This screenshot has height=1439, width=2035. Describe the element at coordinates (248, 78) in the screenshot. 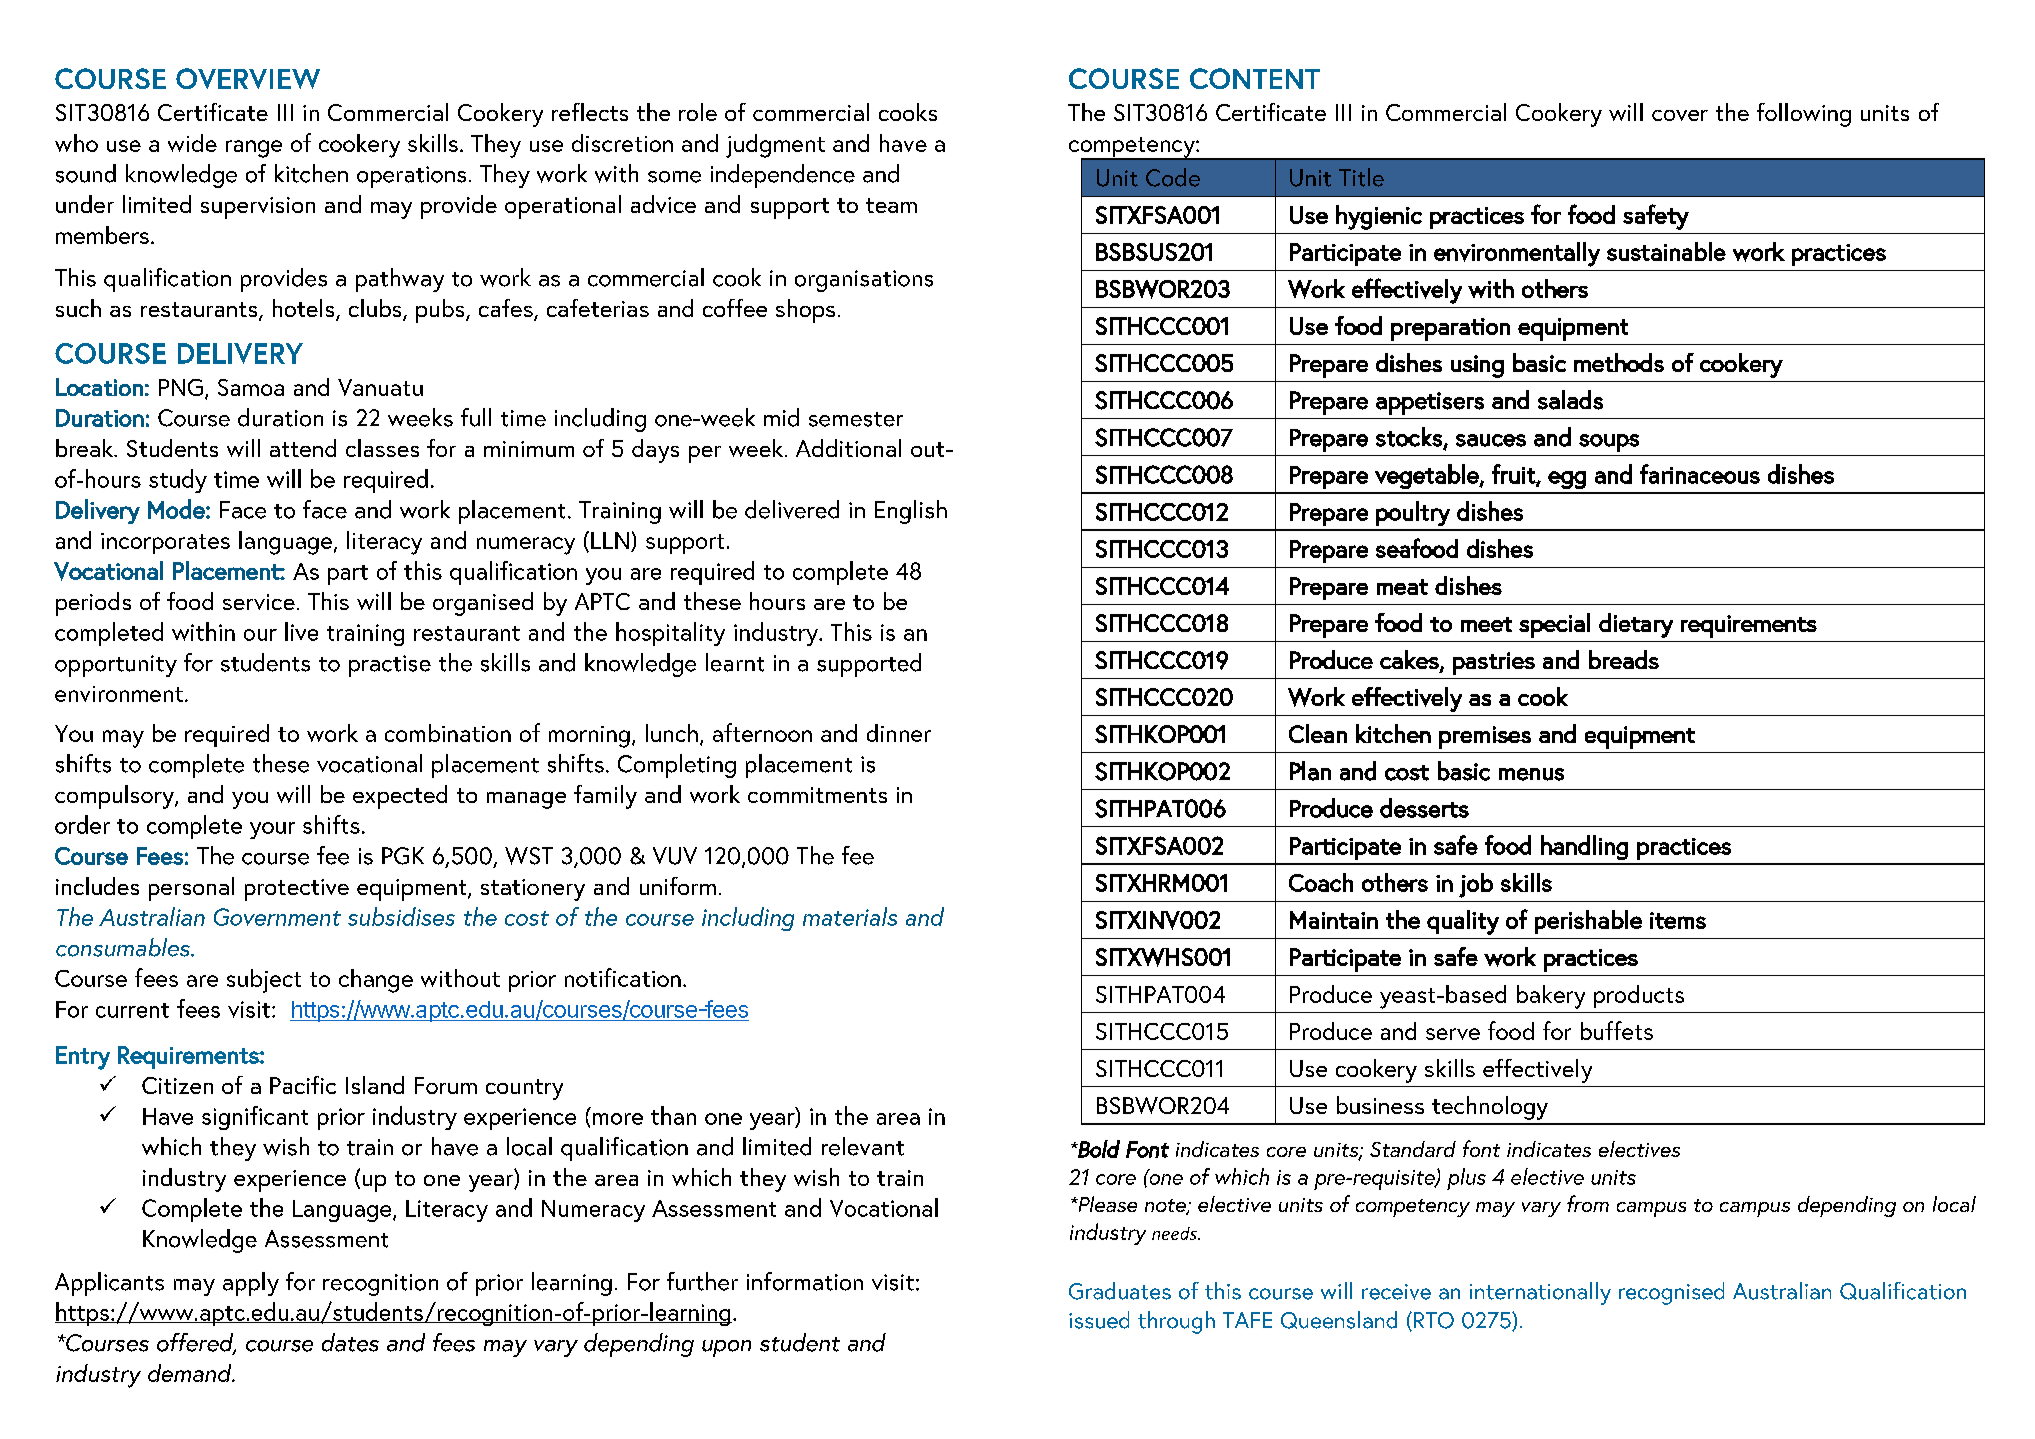

I see `OVERVIEW` at that location.
